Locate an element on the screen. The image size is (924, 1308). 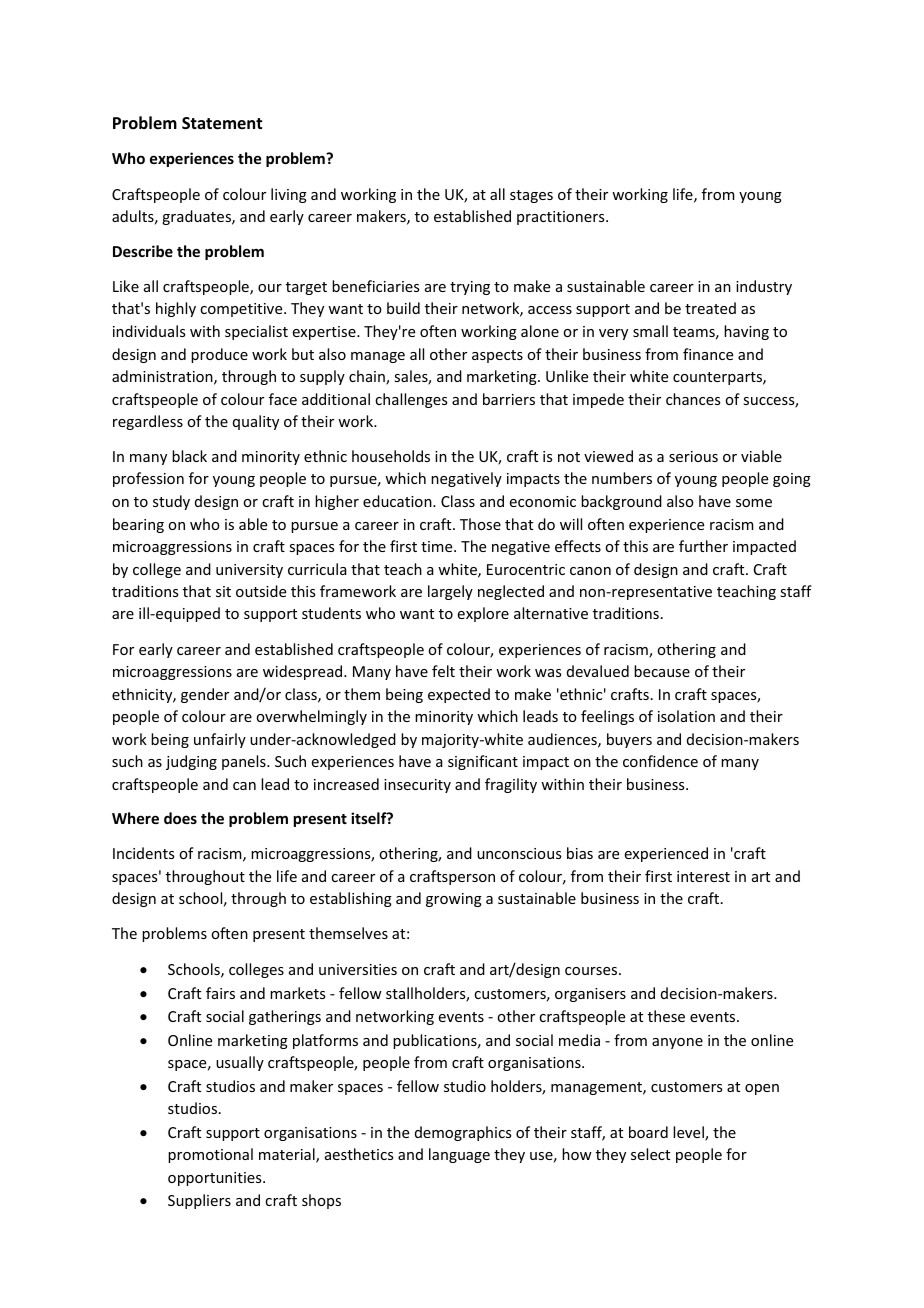
chances is located at coordinates (693, 399).
